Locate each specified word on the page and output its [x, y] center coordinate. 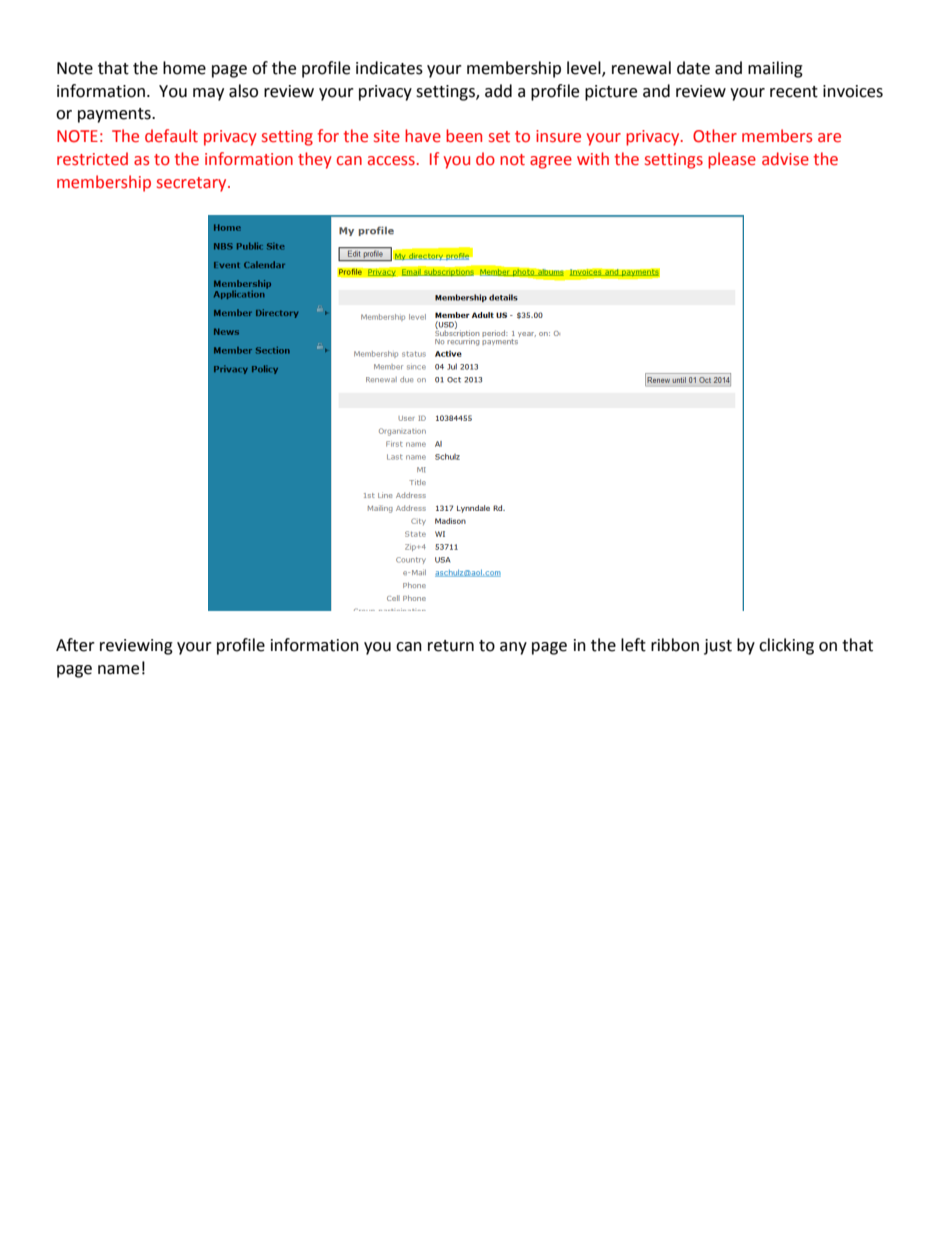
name [118, 670]
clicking [786, 646]
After [75, 645]
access [391, 161]
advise [785, 159]
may [208, 94]
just [718, 647]
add [498, 91]
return [451, 646]
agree [551, 162]
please [732, 160]
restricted [92, 159]
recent [794, 92]
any [513, 648]
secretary [193, 184]
